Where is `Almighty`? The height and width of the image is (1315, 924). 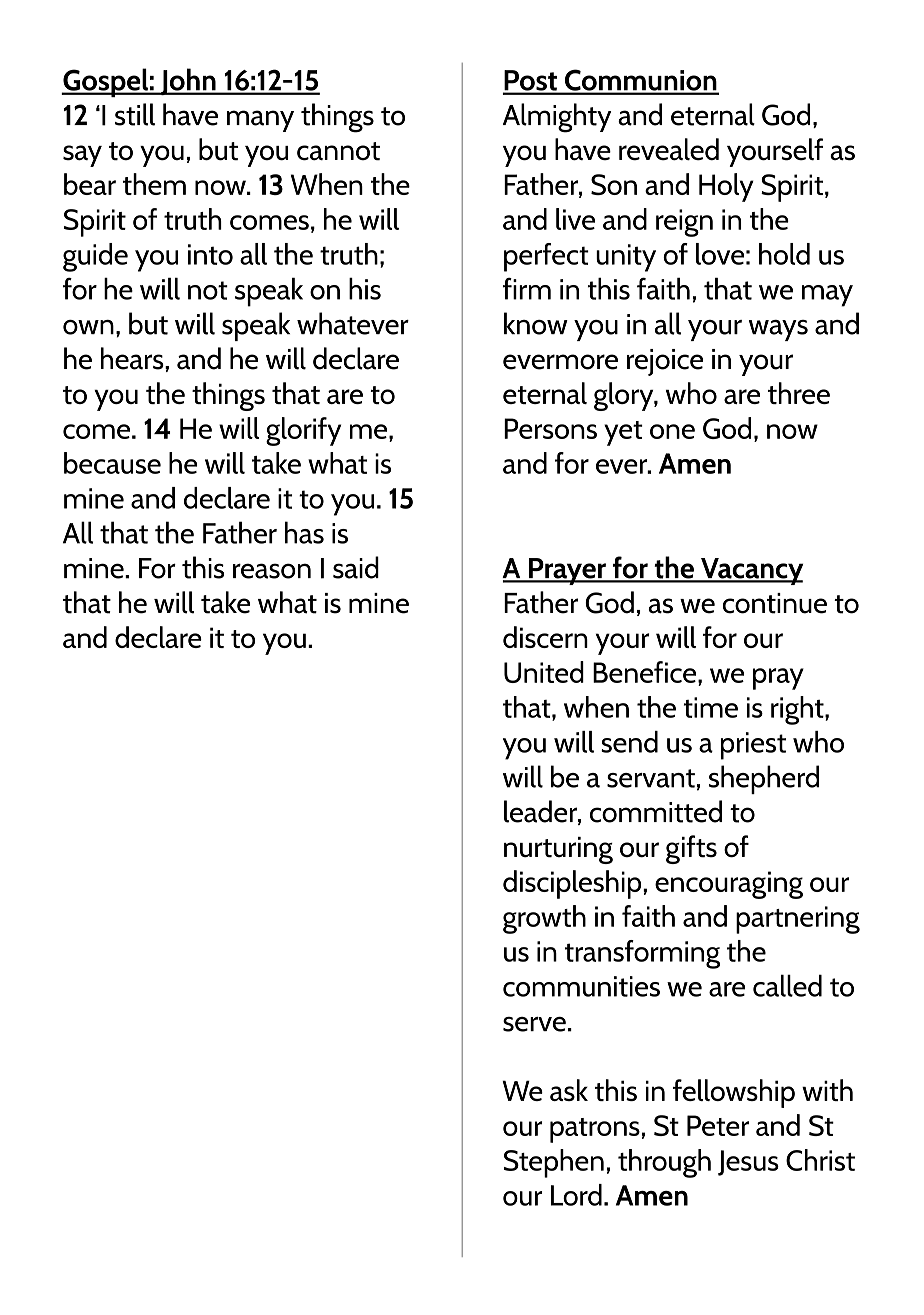 Almighty is located at coordinates (557, 118).
